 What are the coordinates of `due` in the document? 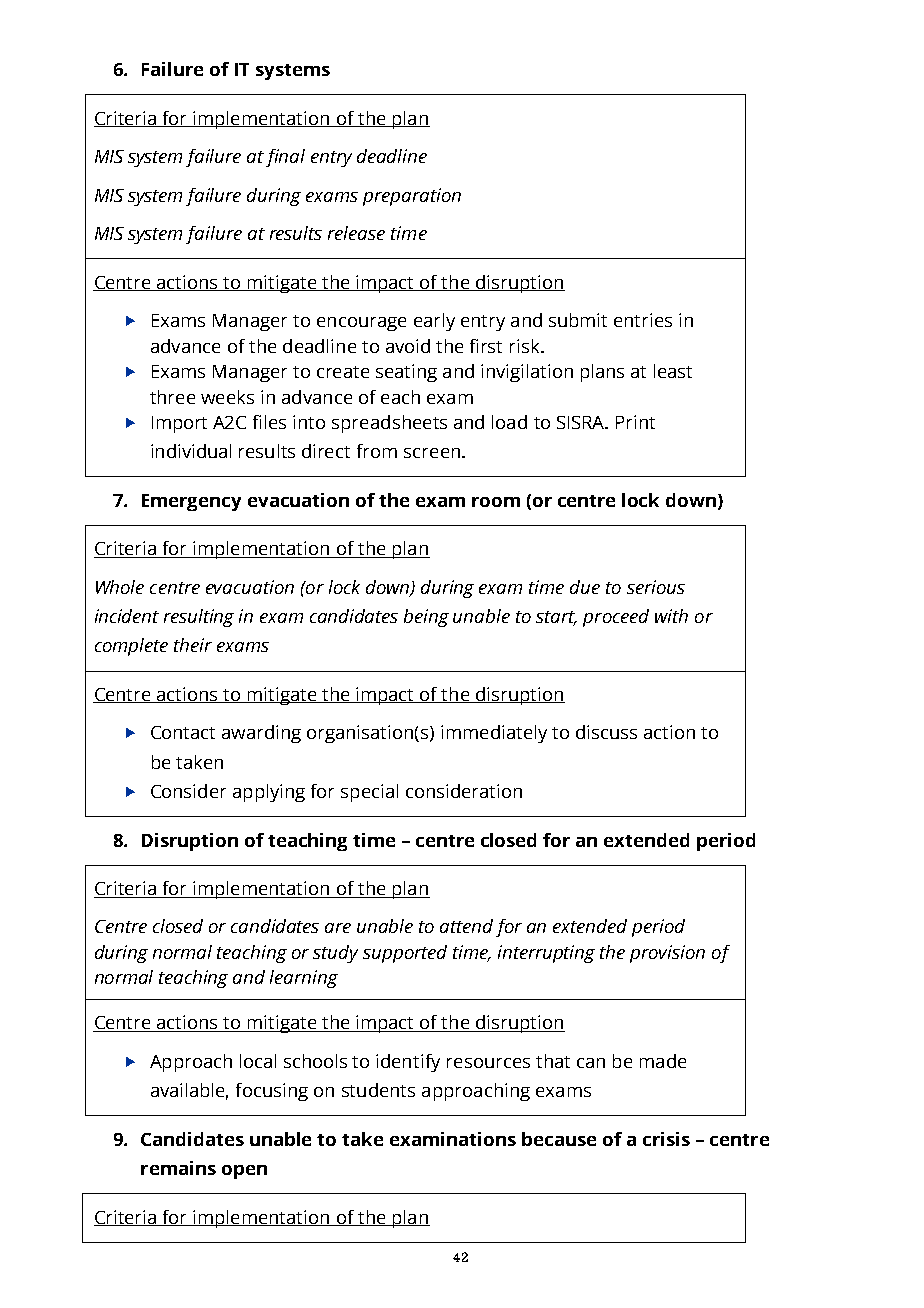 It's located at (585, 587).
